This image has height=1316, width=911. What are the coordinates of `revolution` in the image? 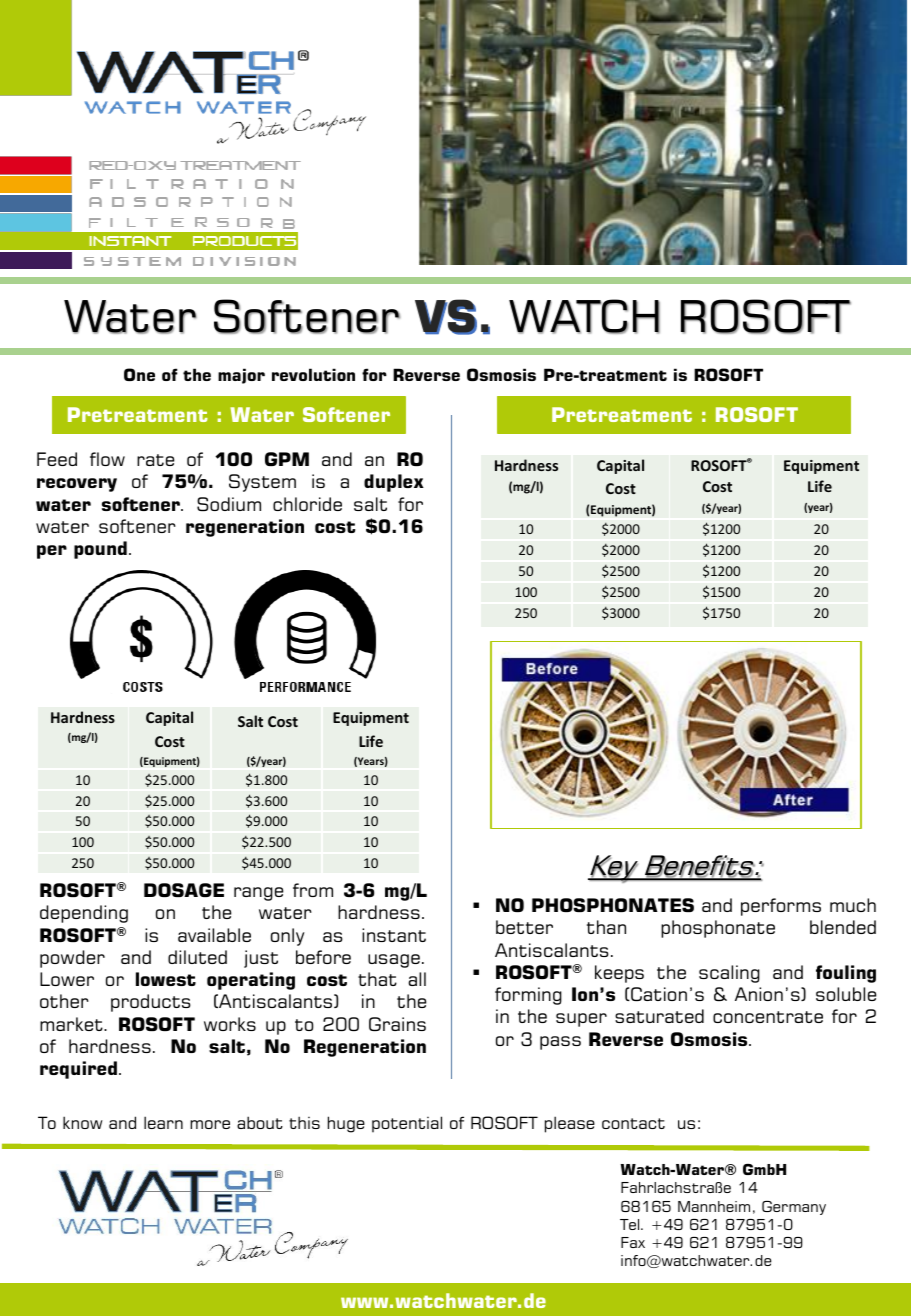 It's located at (313, 374).
